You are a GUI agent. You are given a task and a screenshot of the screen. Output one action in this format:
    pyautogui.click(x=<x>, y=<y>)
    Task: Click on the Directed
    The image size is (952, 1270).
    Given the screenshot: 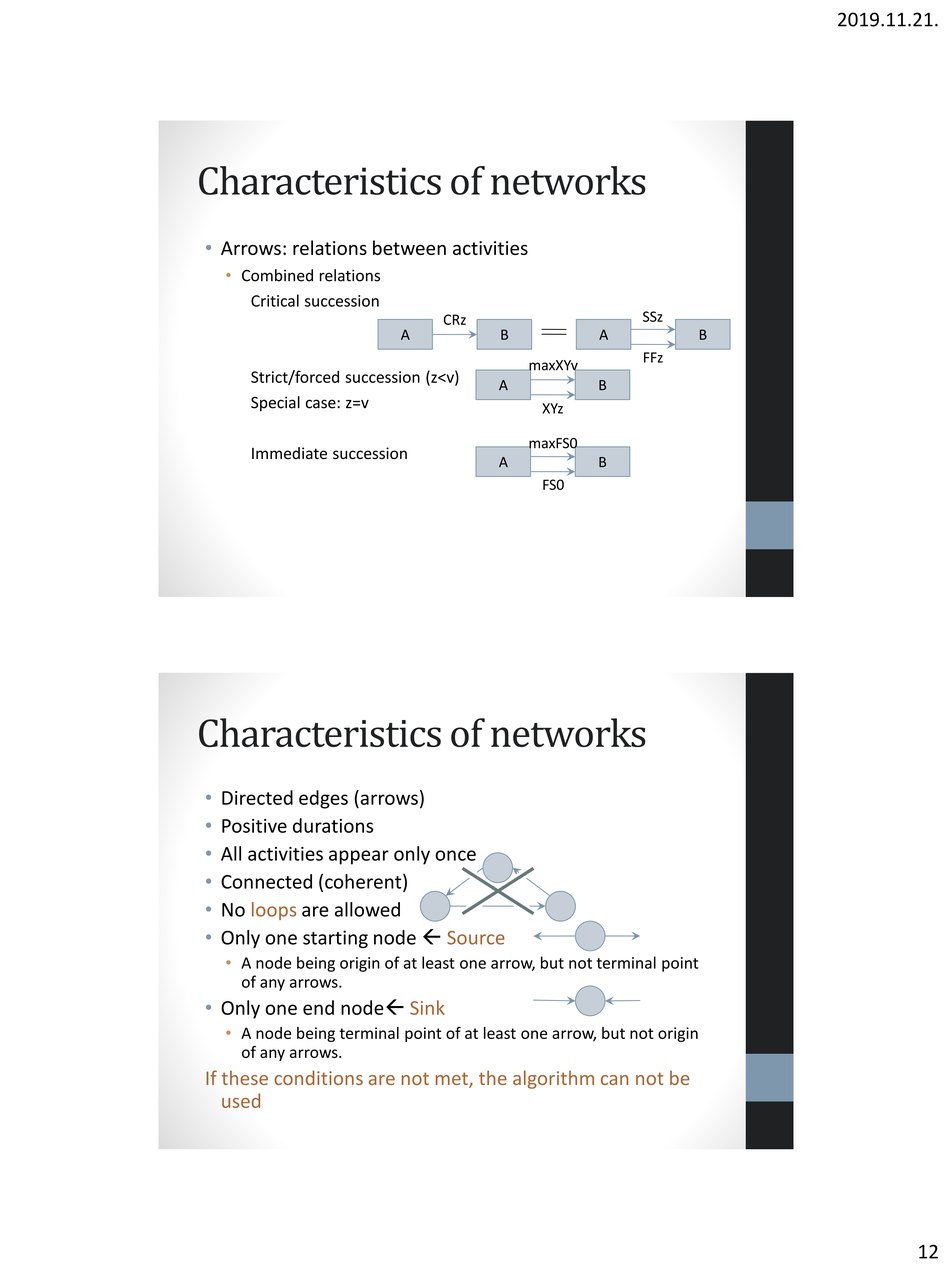 What is the action you would take?
    pyautogui.click(x=257, y=797)
